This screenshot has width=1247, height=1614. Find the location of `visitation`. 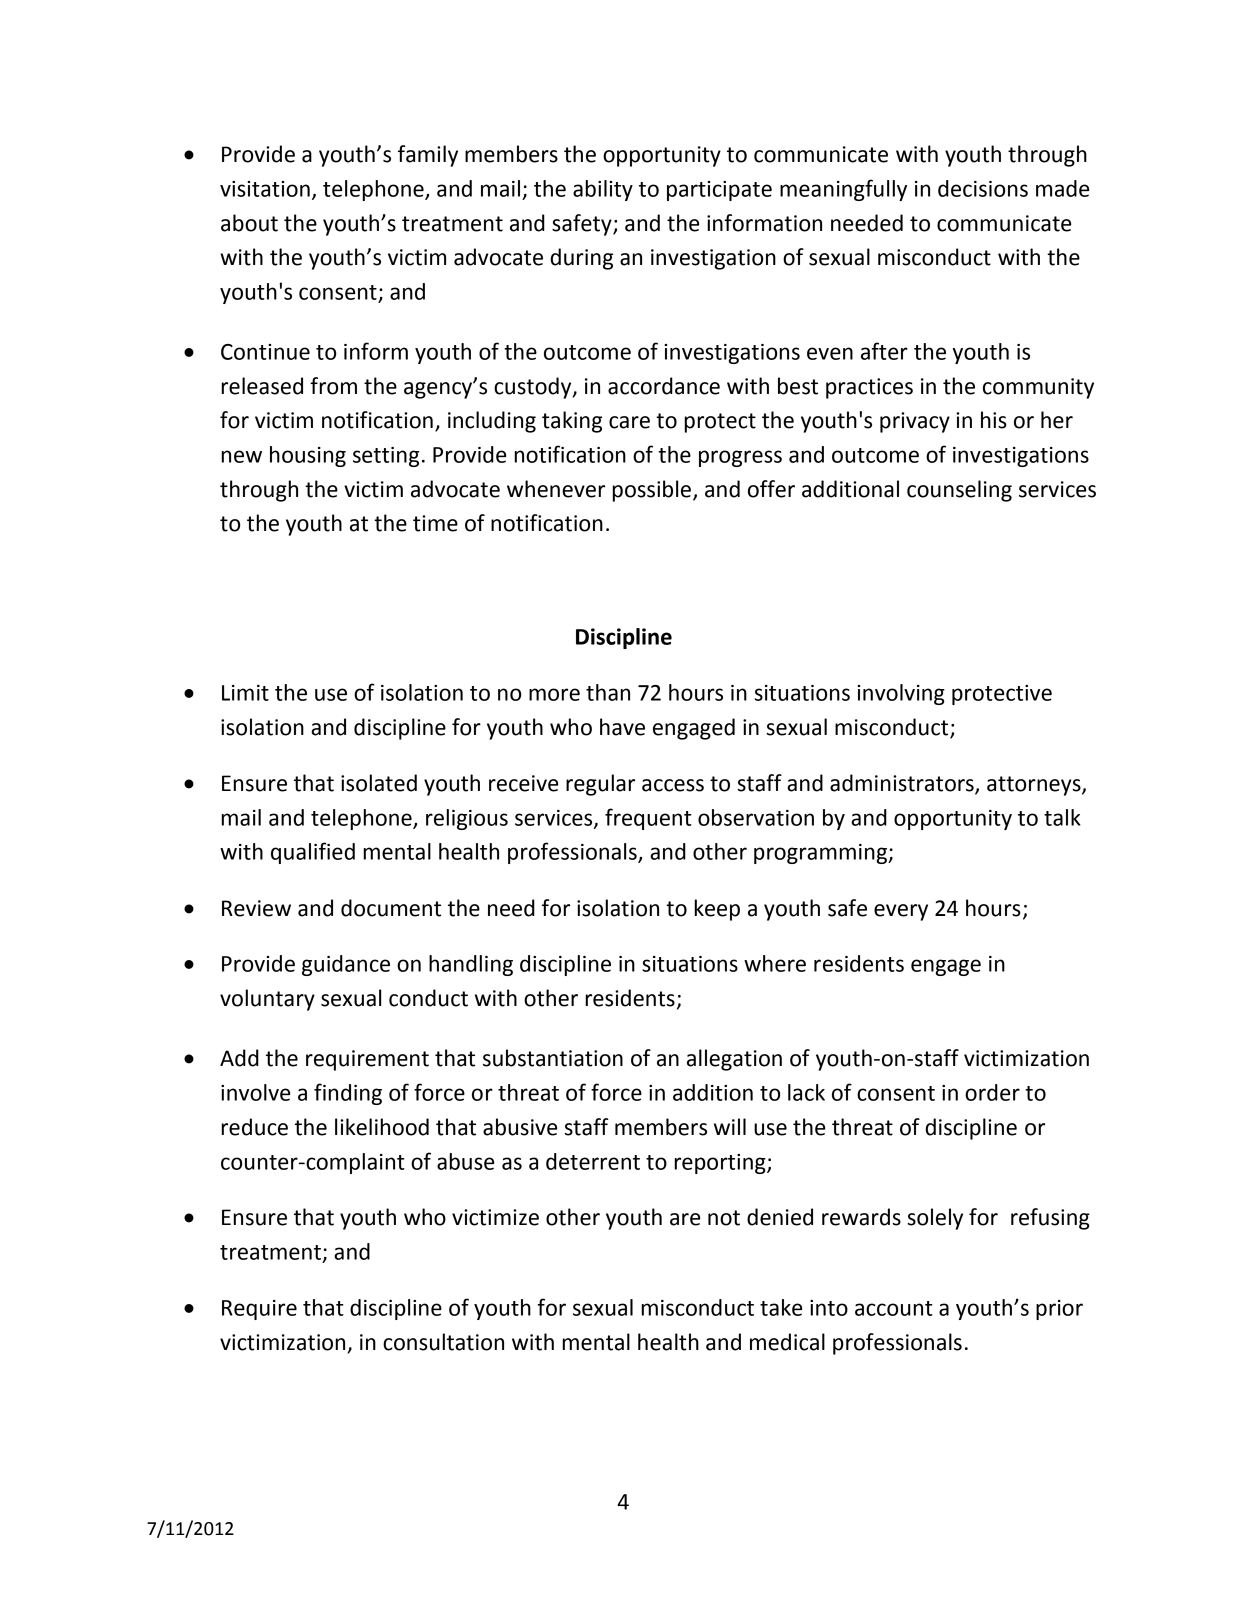

visitation is located at coordinates (265, 189).
